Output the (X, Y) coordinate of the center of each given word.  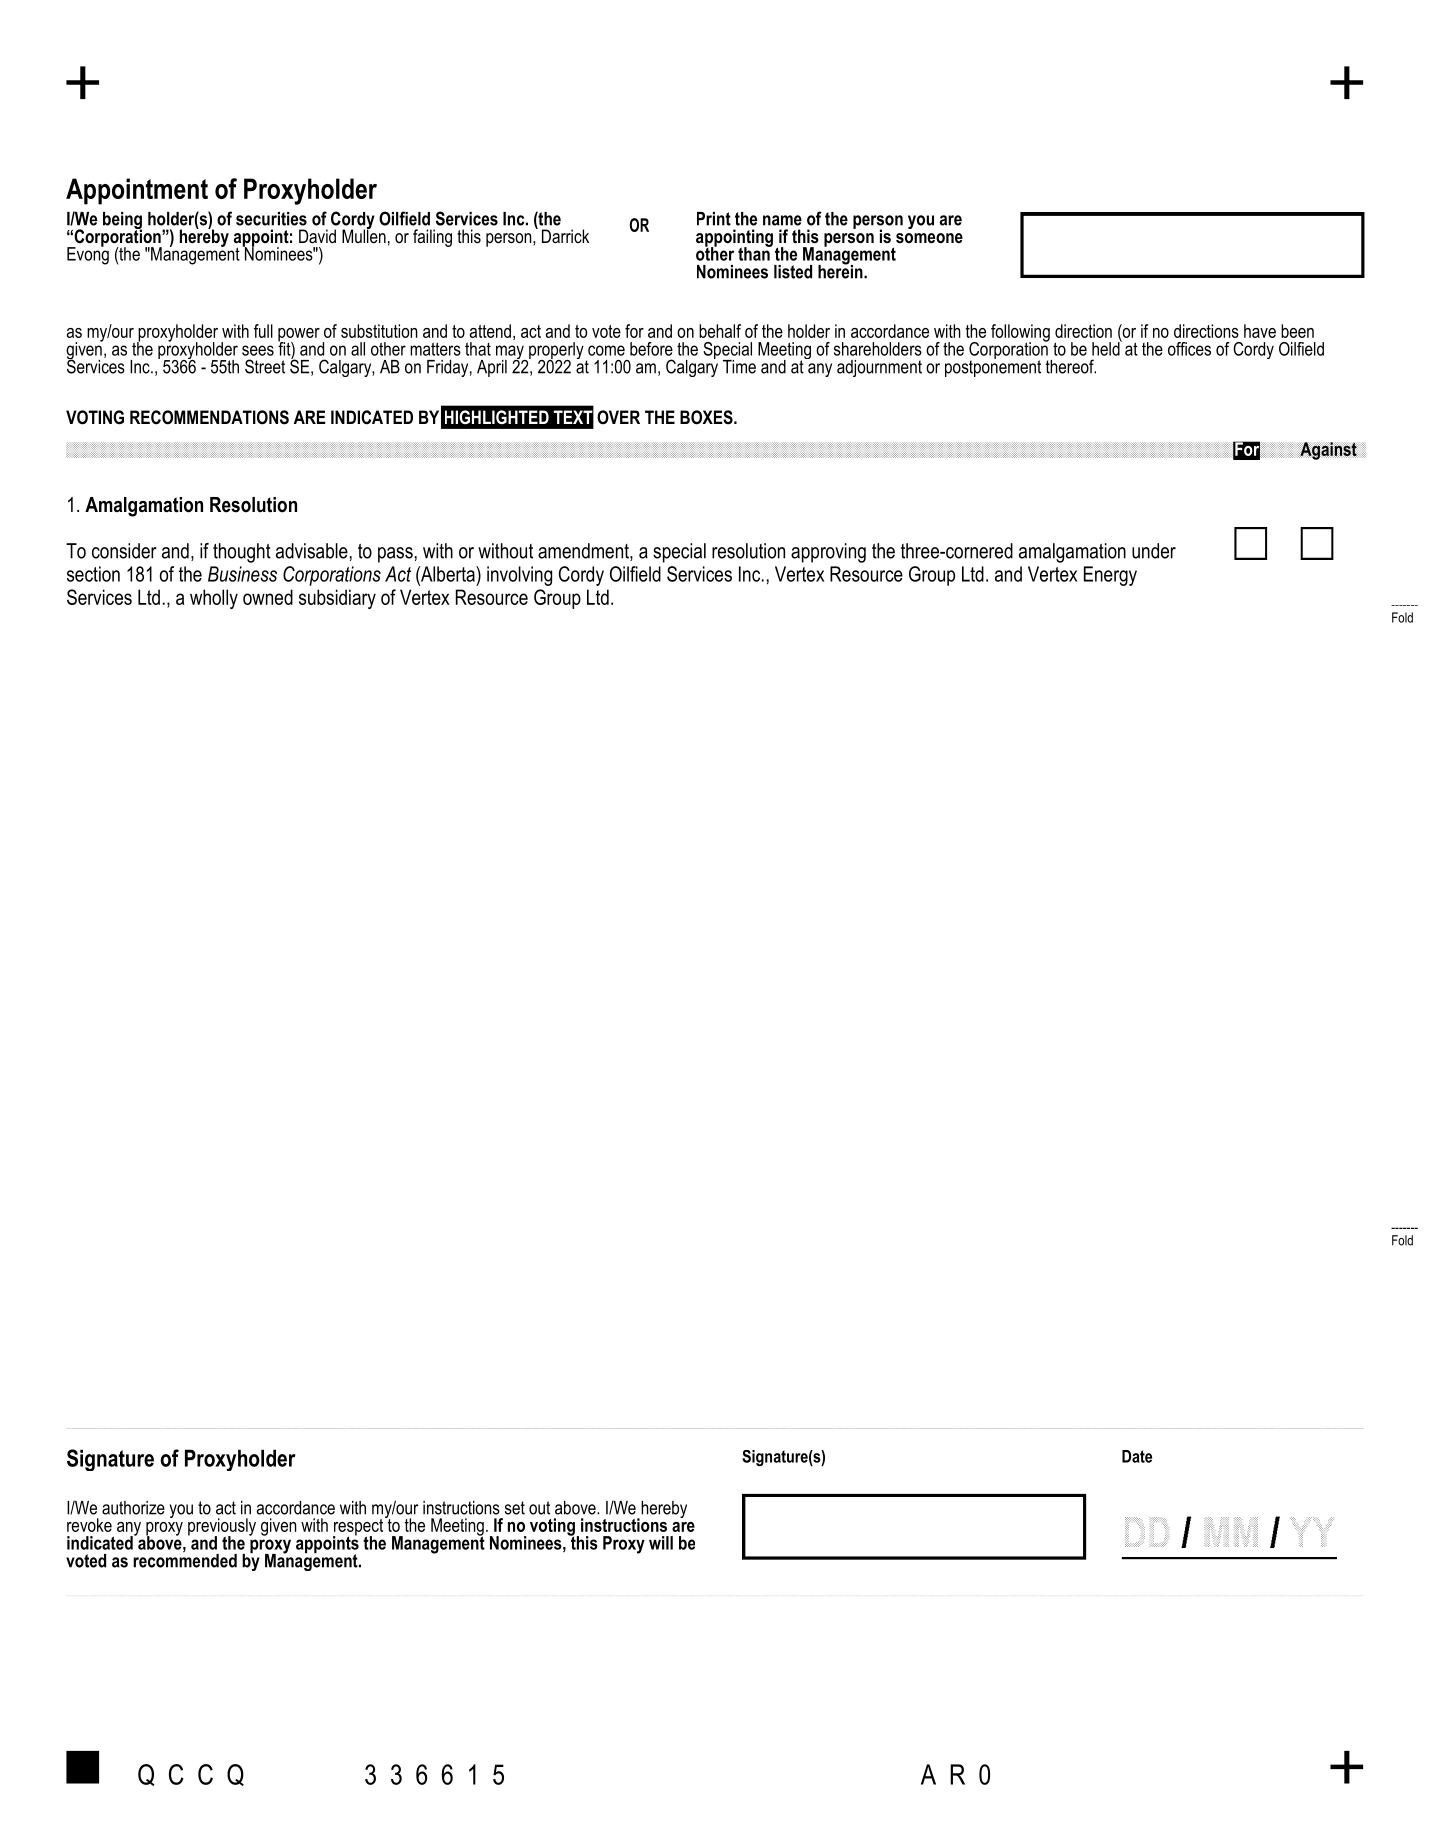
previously (222, 1528)
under (1154, 551)
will (661, 1543)
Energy (1110, 576)
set (515, 1508)
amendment (584, 552)
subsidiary (337, 599)
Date (1137, 1456)
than (755, 253)
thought (242, 553)
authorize (133, 1508)
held (1107, 347)
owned (268, 597)
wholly (214, 599)
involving (519, 576)
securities (271, 219)
